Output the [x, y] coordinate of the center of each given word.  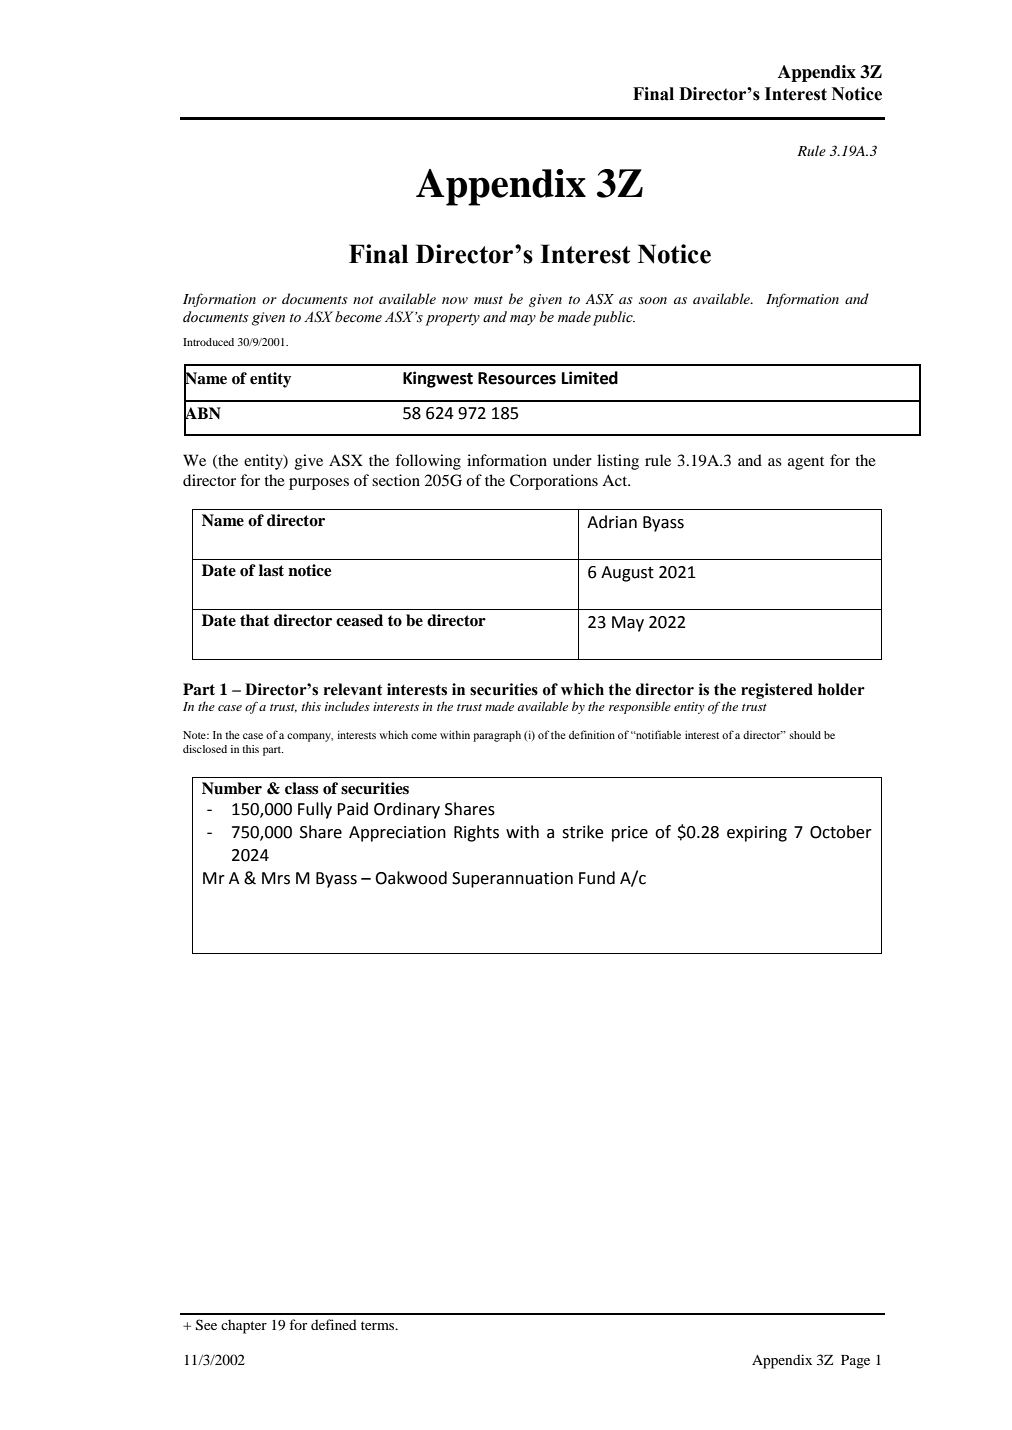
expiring [757, 834]
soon [653, 300]
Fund [597, 878]
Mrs [276, 878]
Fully [315, 810]
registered [777, 691]
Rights [476, 833]
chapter [244, 1326]
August [627, 574]
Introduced [208, 342]
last [271, 570]
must [488, 300]
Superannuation [512, 880]
